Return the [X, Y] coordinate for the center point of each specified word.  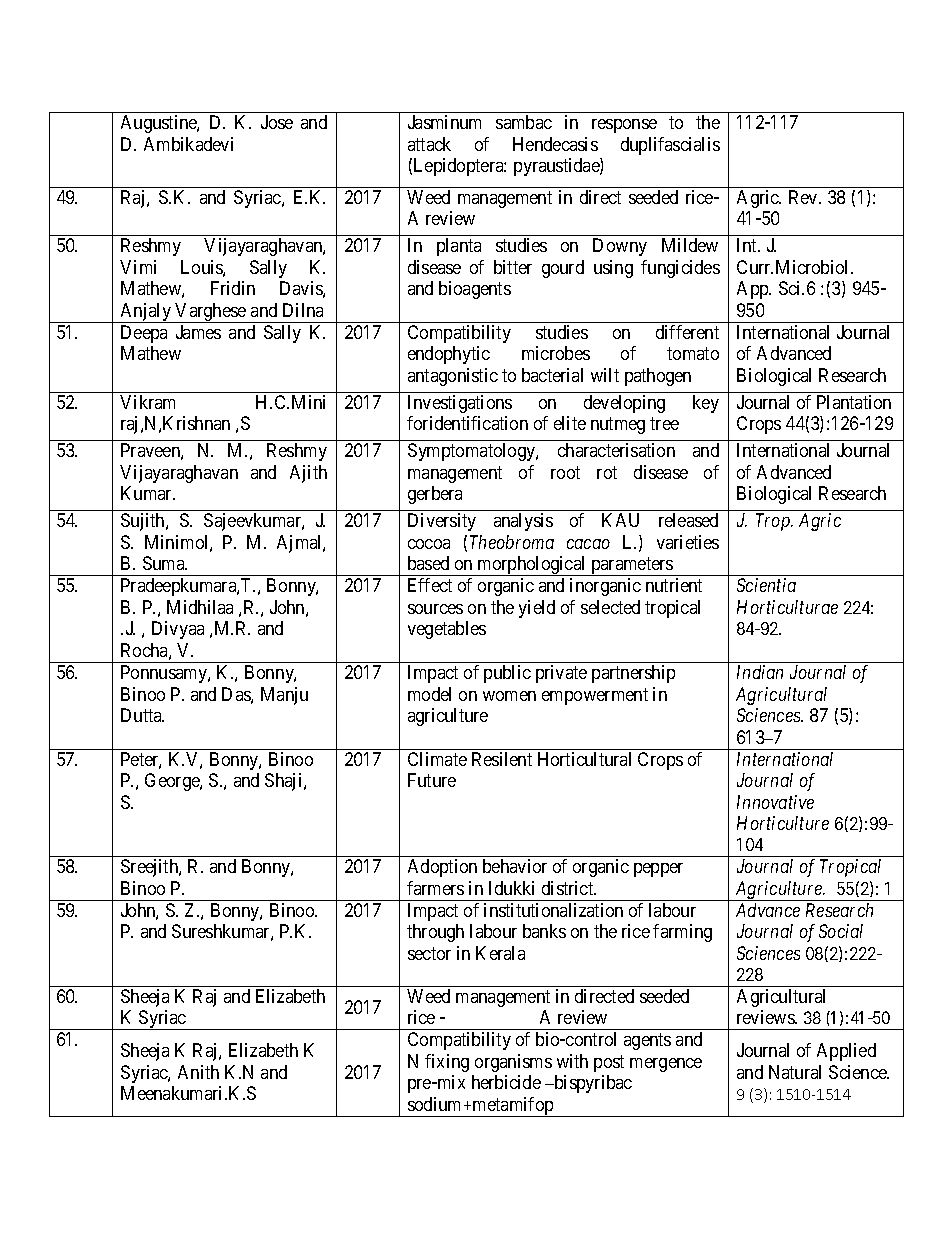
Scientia [766, 585]
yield [537, 609]
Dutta [142, 715]
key [706, 404]
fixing [447, 1063]
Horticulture [783, 823]
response [624, 126]
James [198, 332]
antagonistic [453, 377]
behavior [515, 866]
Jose [277, 122]
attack [429, 144]
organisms [513, 1063]
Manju [284, 696]
